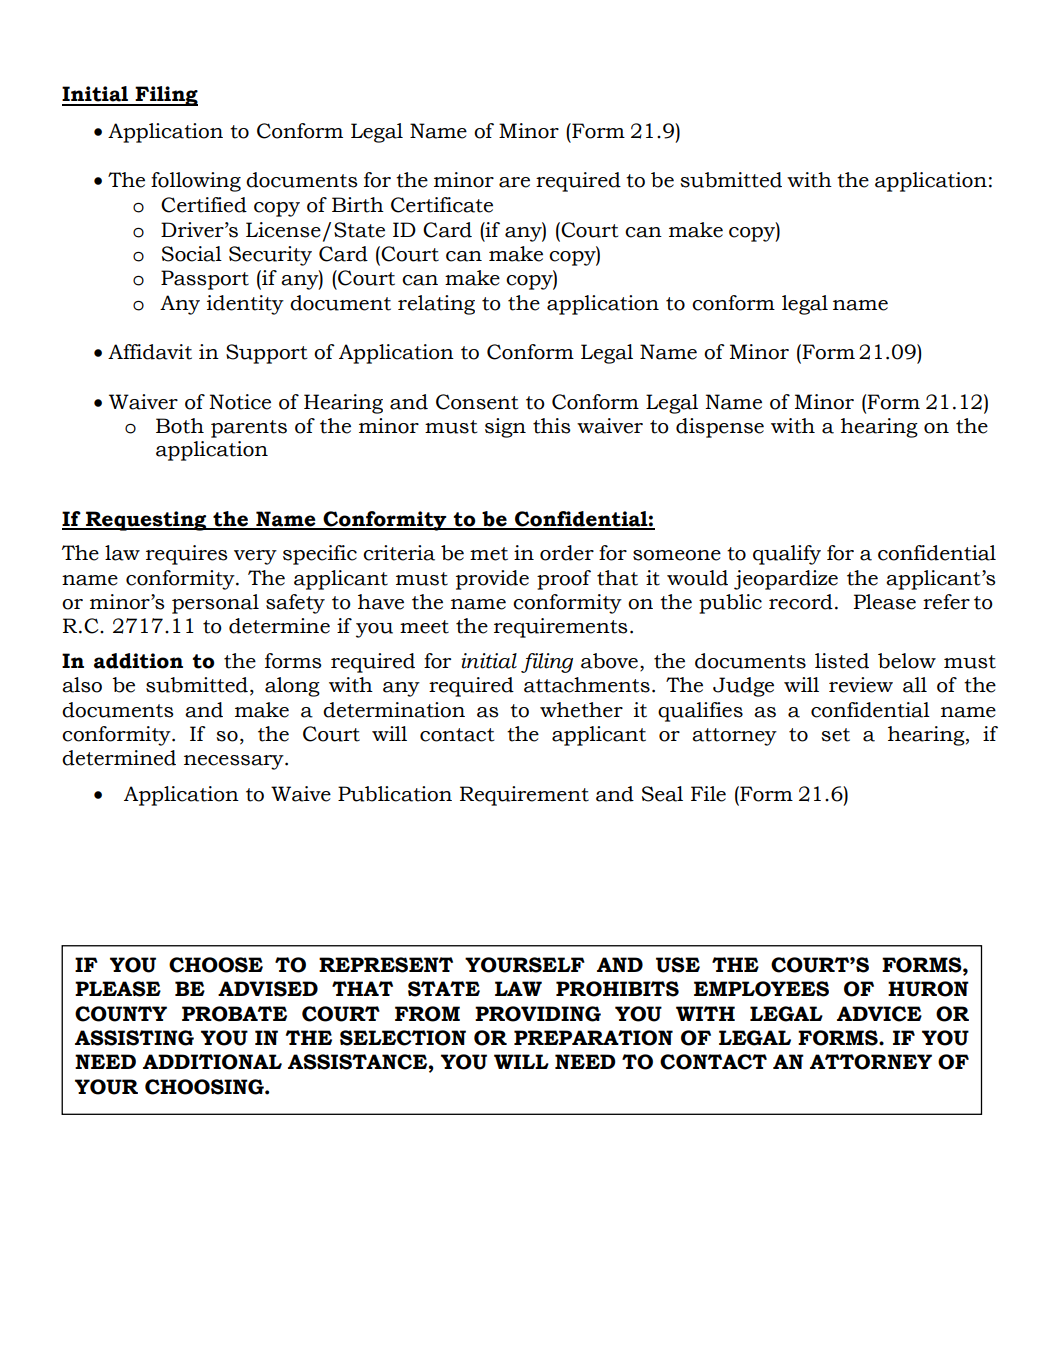  I want to click on CHOOSE, so click(216, 965).
